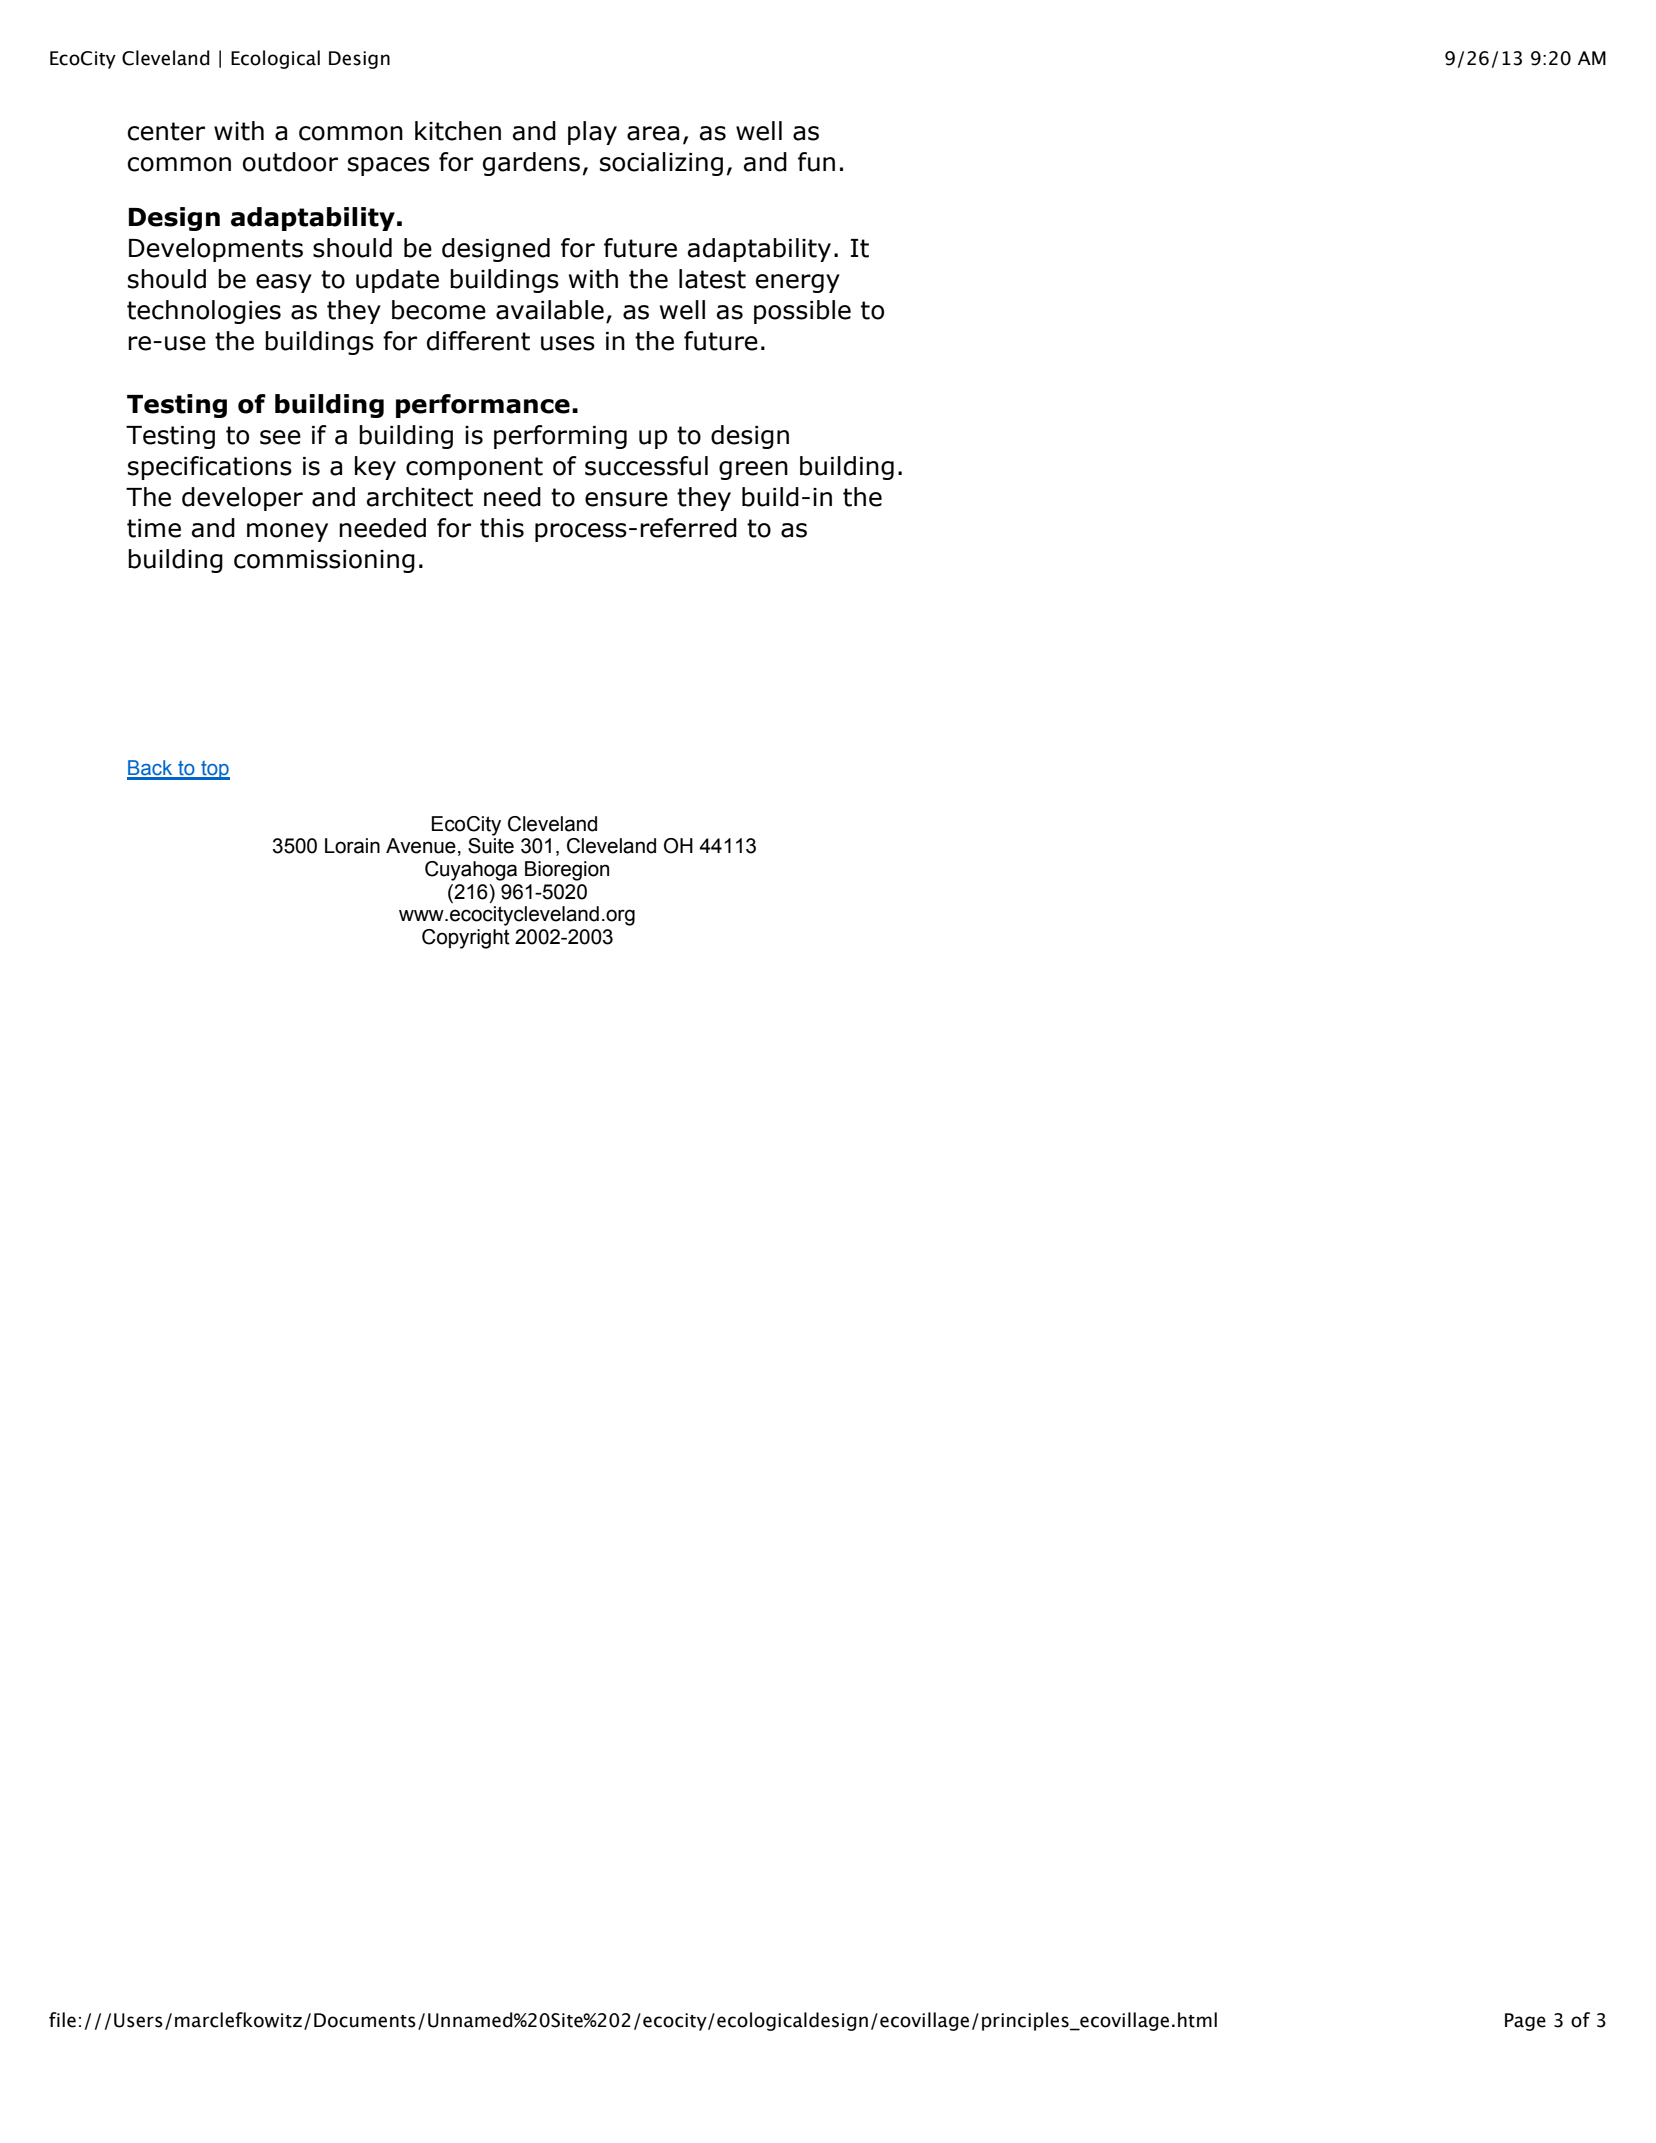 This screenshot has width=1656, height=2143. What do you see at coordinates (798, 283) in the screenshot?
I see `energy` at bounding box center [798, 283].
